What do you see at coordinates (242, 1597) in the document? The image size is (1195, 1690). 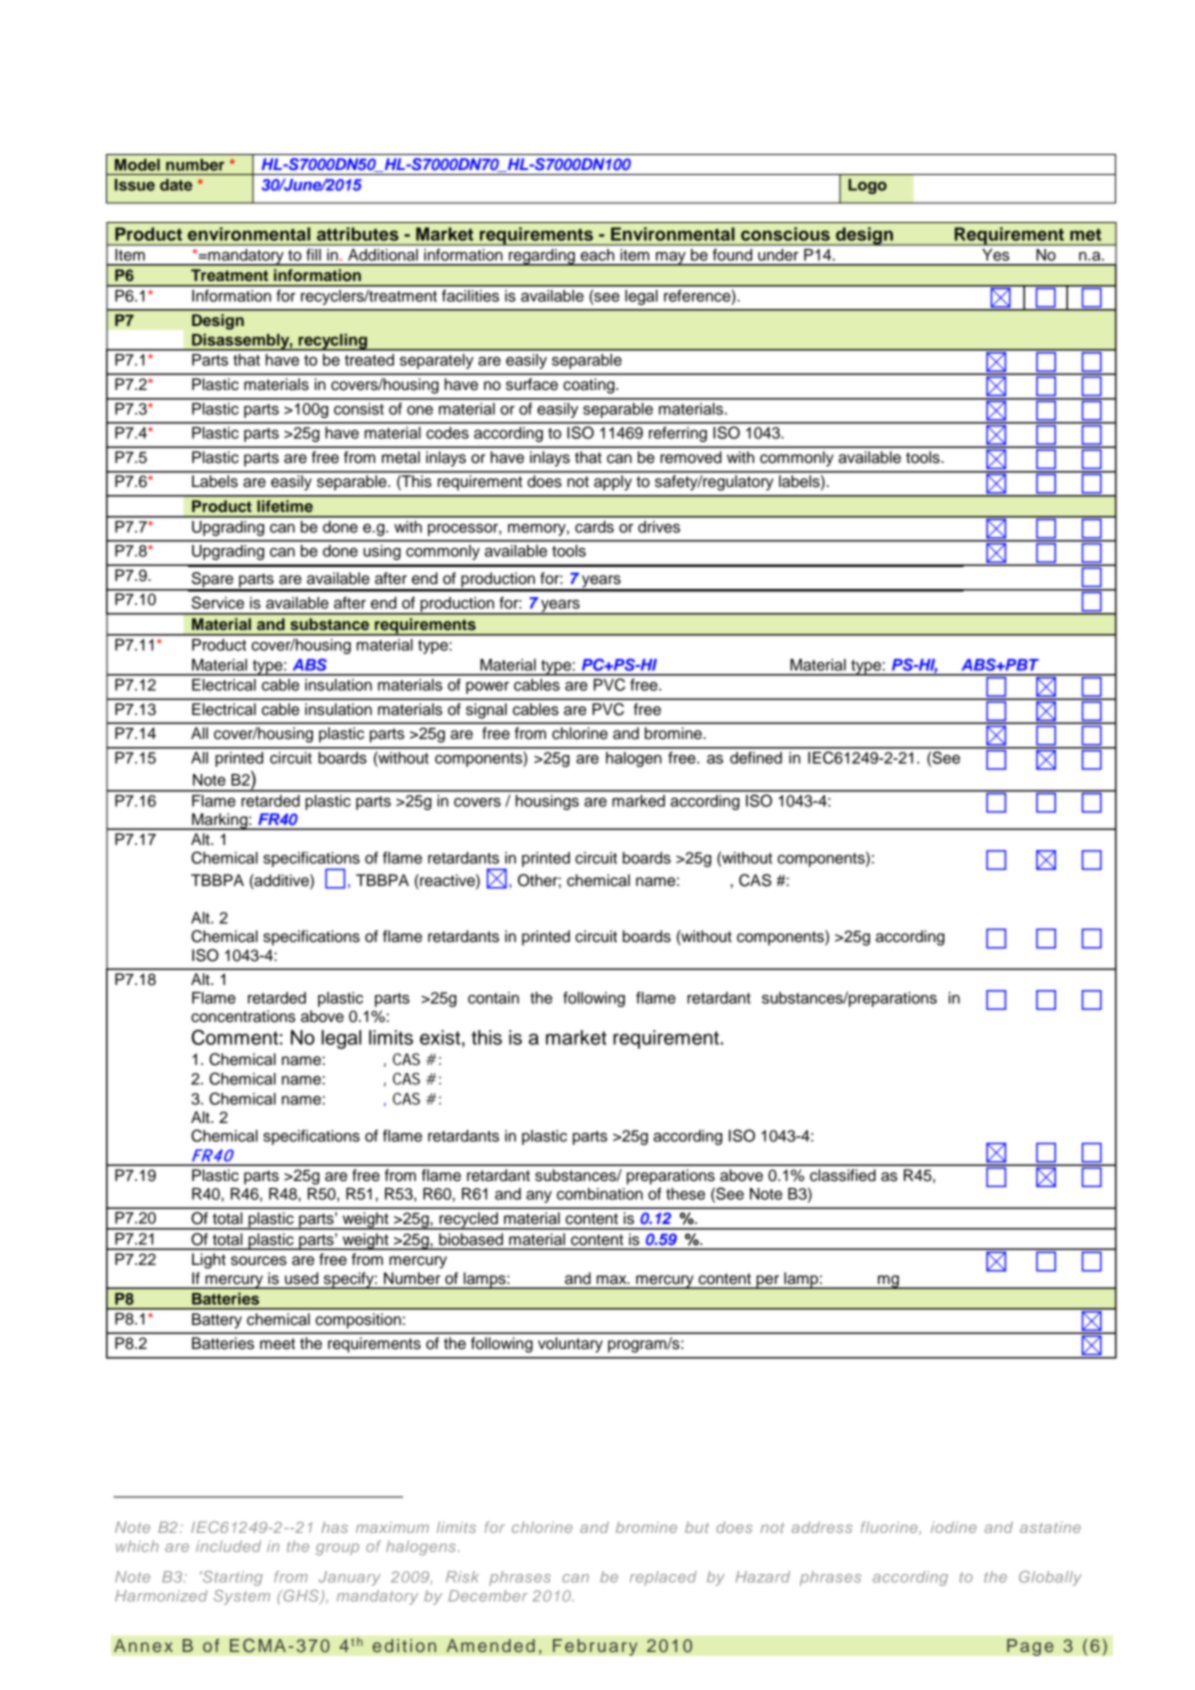 I see `System` at bounding box center [242, 1597].
